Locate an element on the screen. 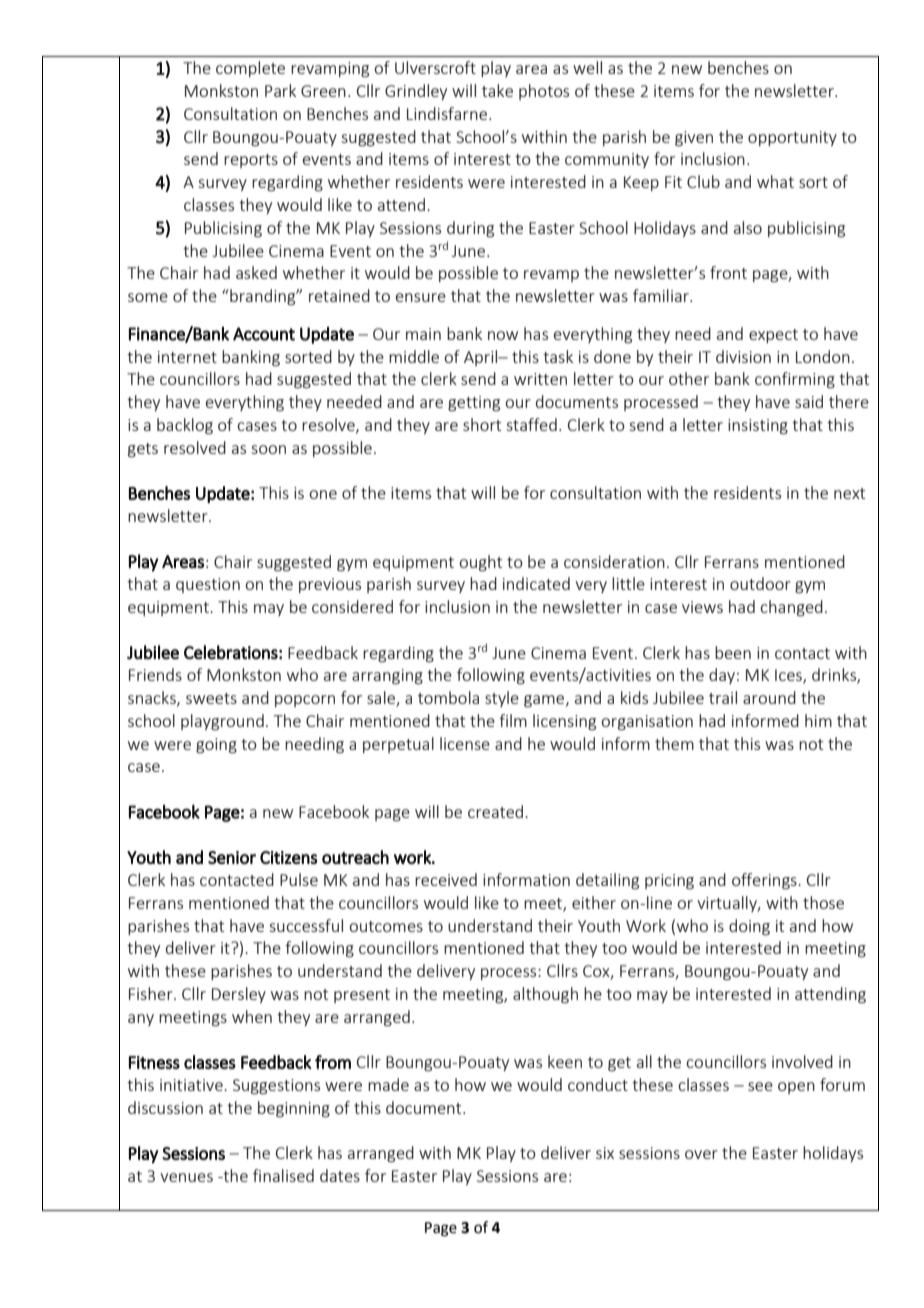  around is located at coordinates (769, 697).
